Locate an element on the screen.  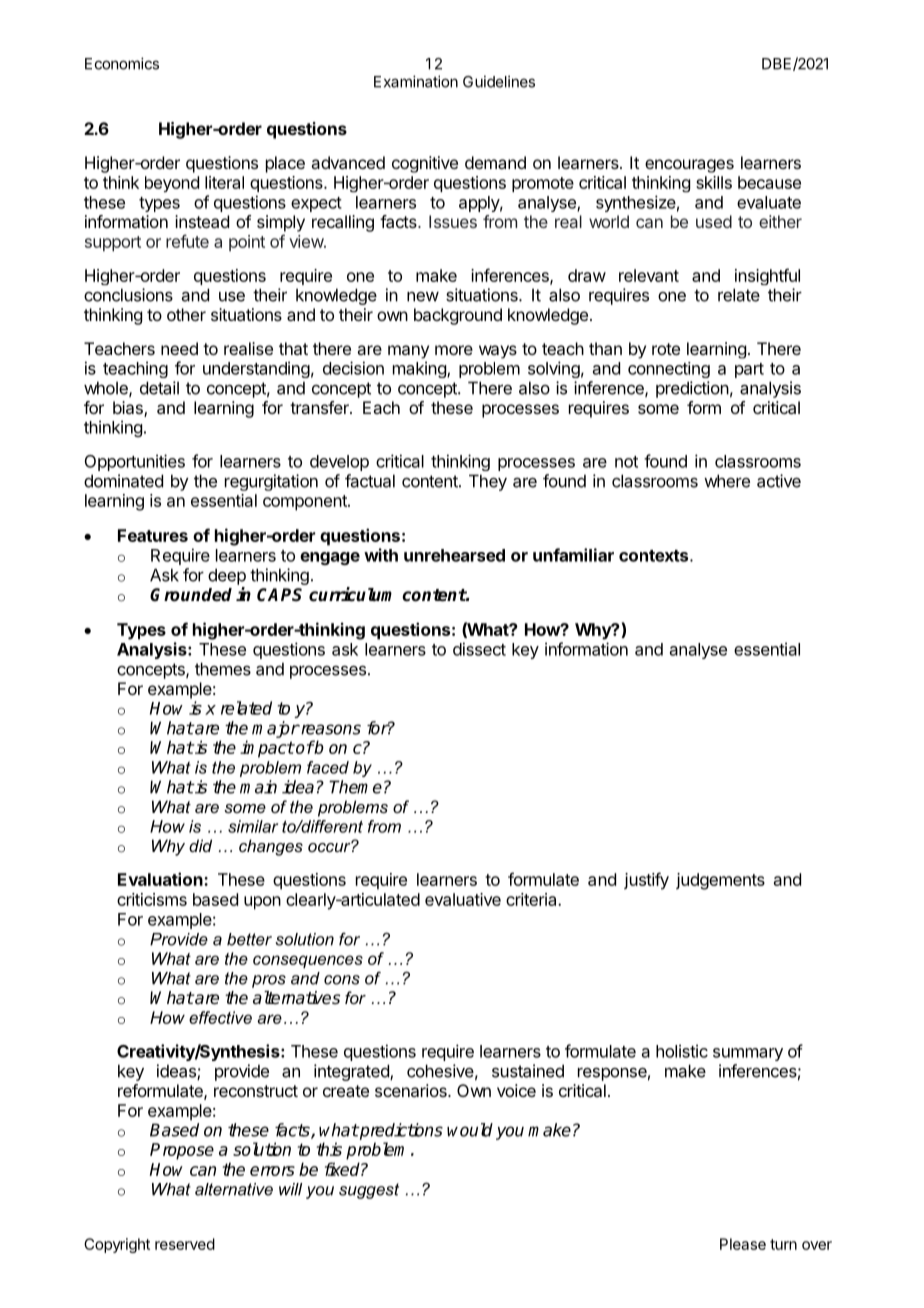
Grounded is located at coordinates (191, 595).
